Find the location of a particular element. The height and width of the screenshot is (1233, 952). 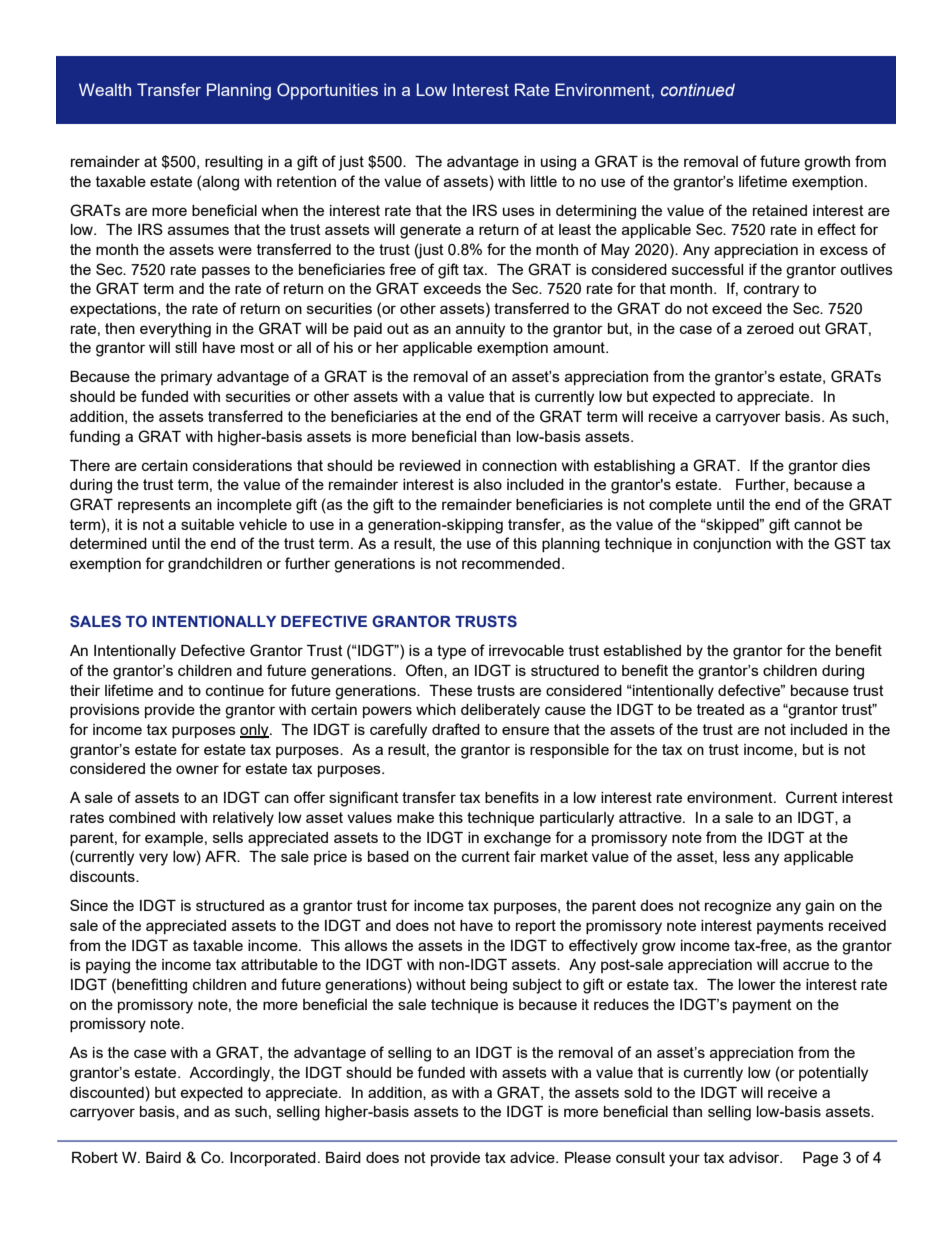

annuity is located at coordinates (480, 330).
